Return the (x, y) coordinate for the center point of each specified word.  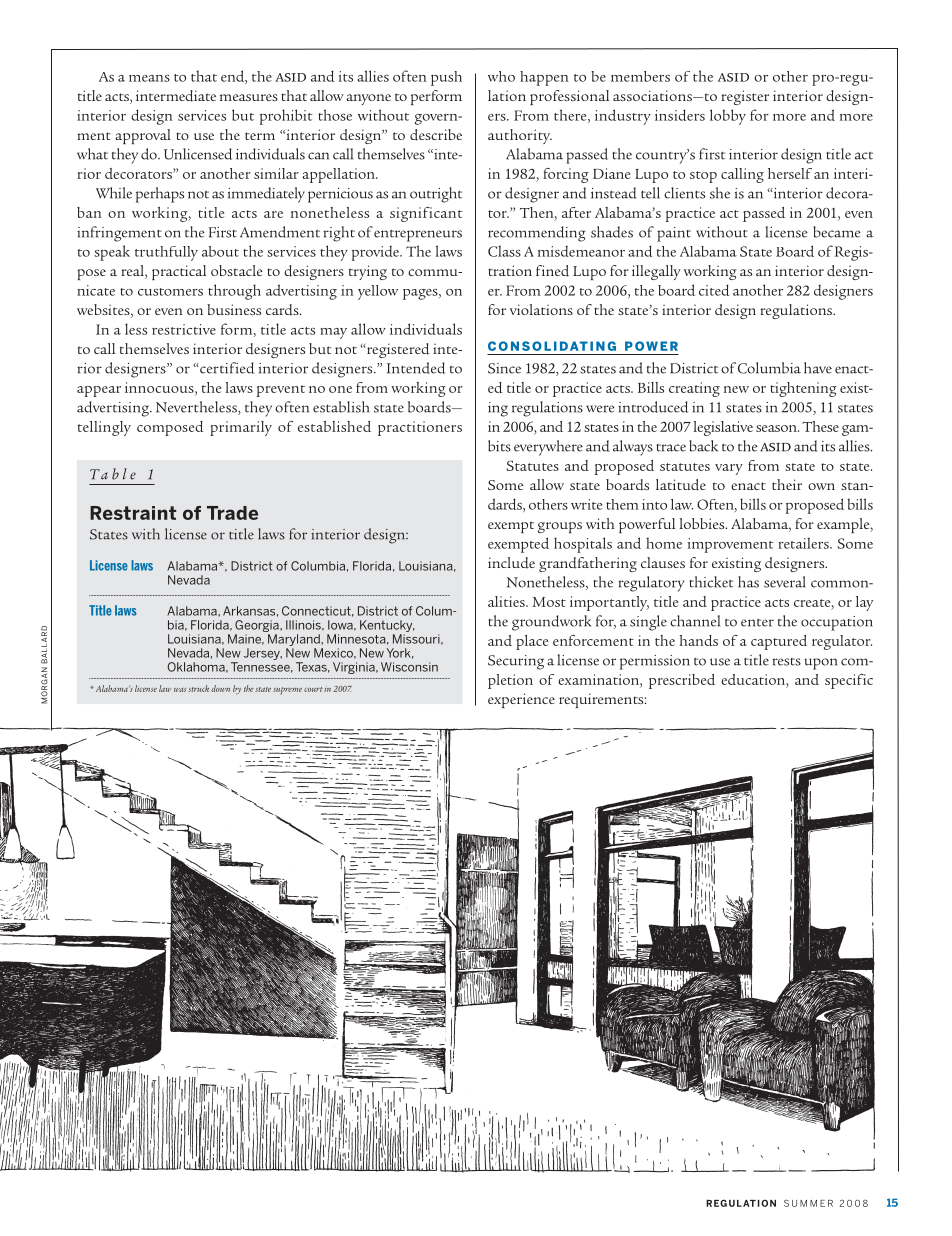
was (180, 690)
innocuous (160, 387)
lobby (728, 117)
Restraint (133, 513)
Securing (516, 662)
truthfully (166, 253)
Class (504, 251)
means (149, 78)
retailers (804, 543)
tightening (803, 389)
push (446, 78)
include (511, 563)
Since (504, 368)
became (837, 232)
